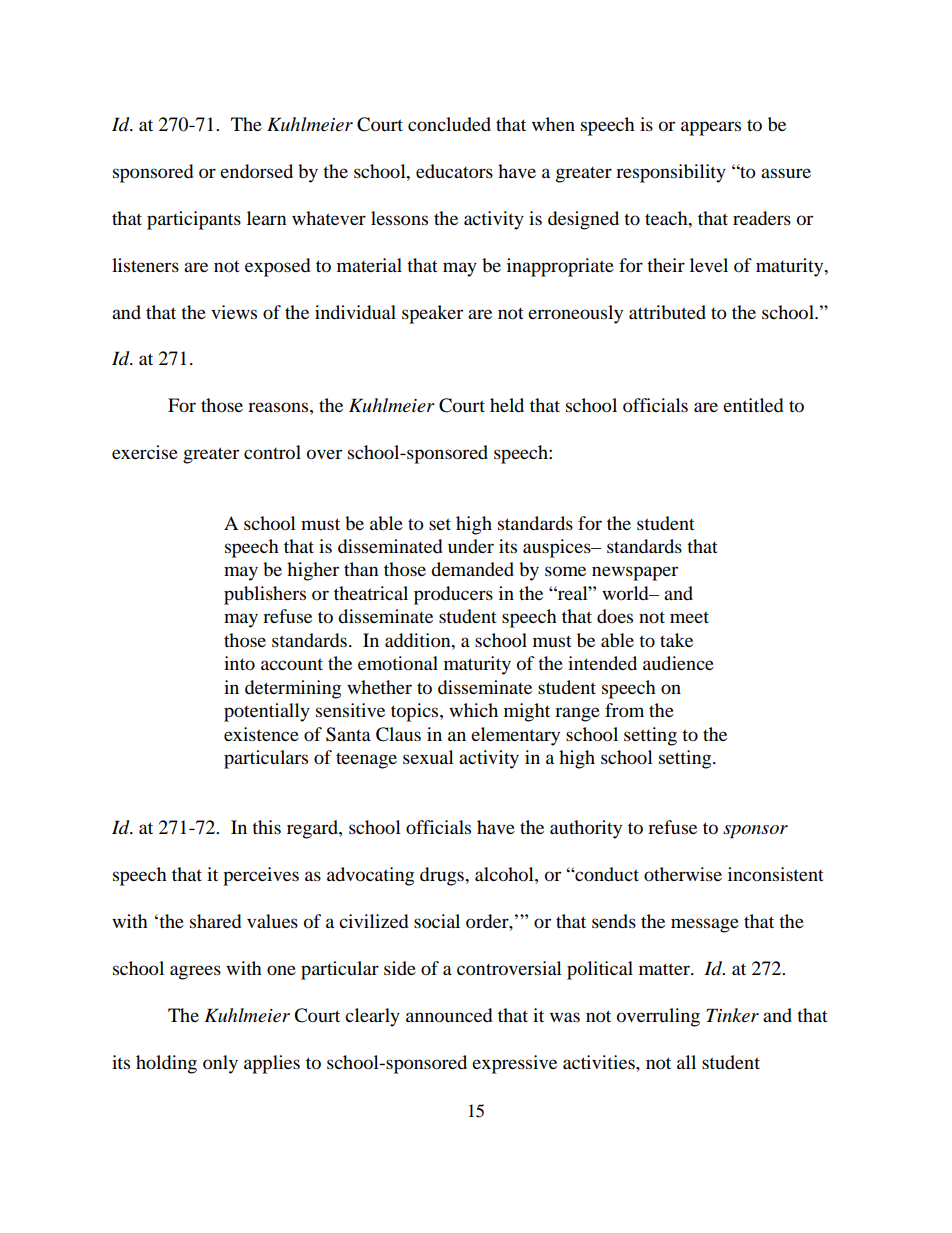  Describe the element at coordinates (265, 595) in the page. I see `publishers` at that location.
